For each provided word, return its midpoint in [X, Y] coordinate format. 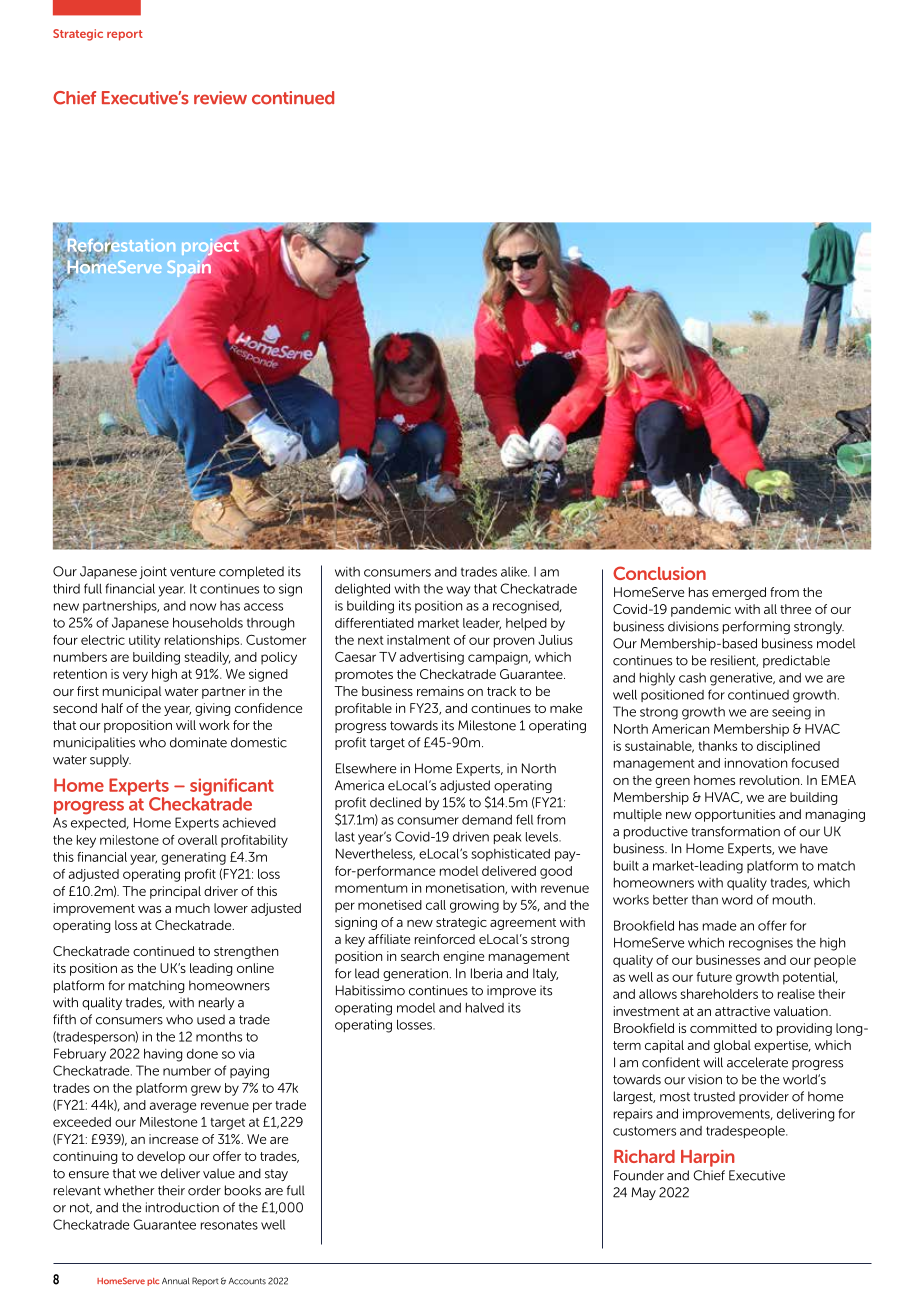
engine [463, 957]
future [714, 977]
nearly [217, 1003]
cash [692, 678]
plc [153, 1282]
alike [515, 571]
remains [440, 691]
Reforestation [120, 245]
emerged [739, 593]
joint [153, 572]
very [135, 676]
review [220, 98]
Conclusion [659, 573]
